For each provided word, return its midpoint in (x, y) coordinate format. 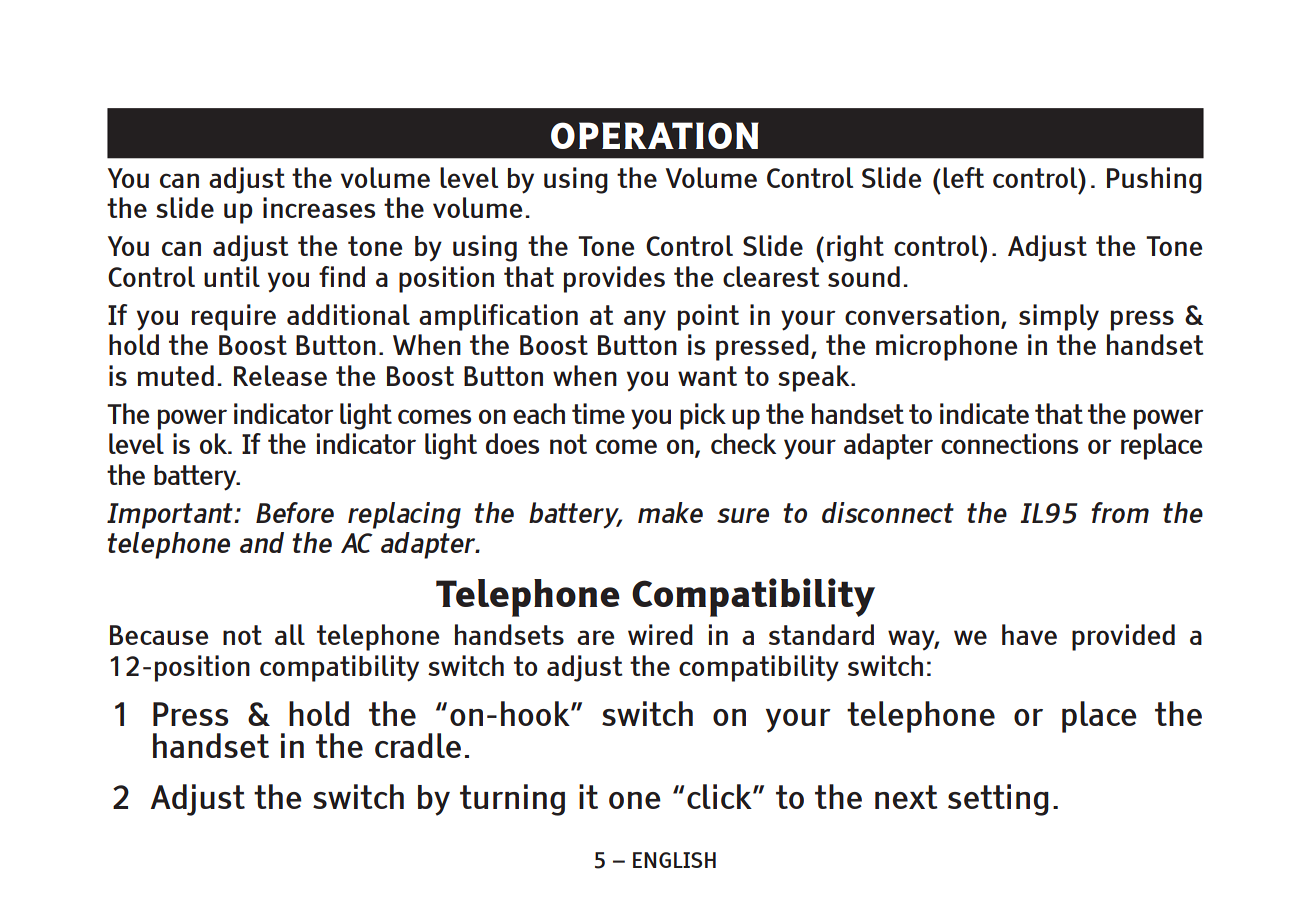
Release (280, 375)
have (1029, 634)
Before (295, 512)
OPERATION (655, 135)
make (670, 512)
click (720, 796)
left (963, 177)
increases (319, 207)
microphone (946, 347)
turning (512, 800)
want (707, 376)
